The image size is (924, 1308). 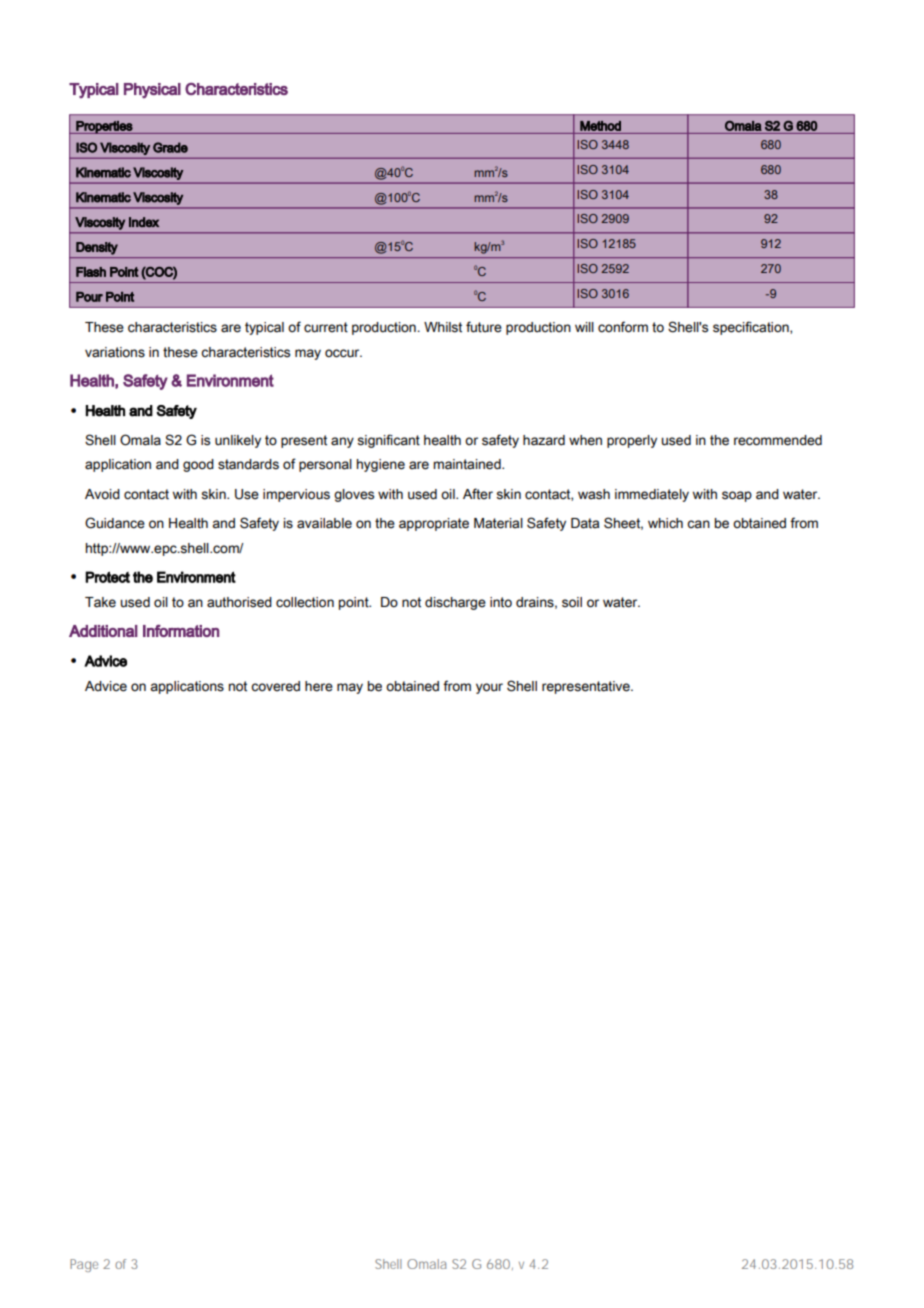 I want to click on Page, so click(x=84, y=1265).
